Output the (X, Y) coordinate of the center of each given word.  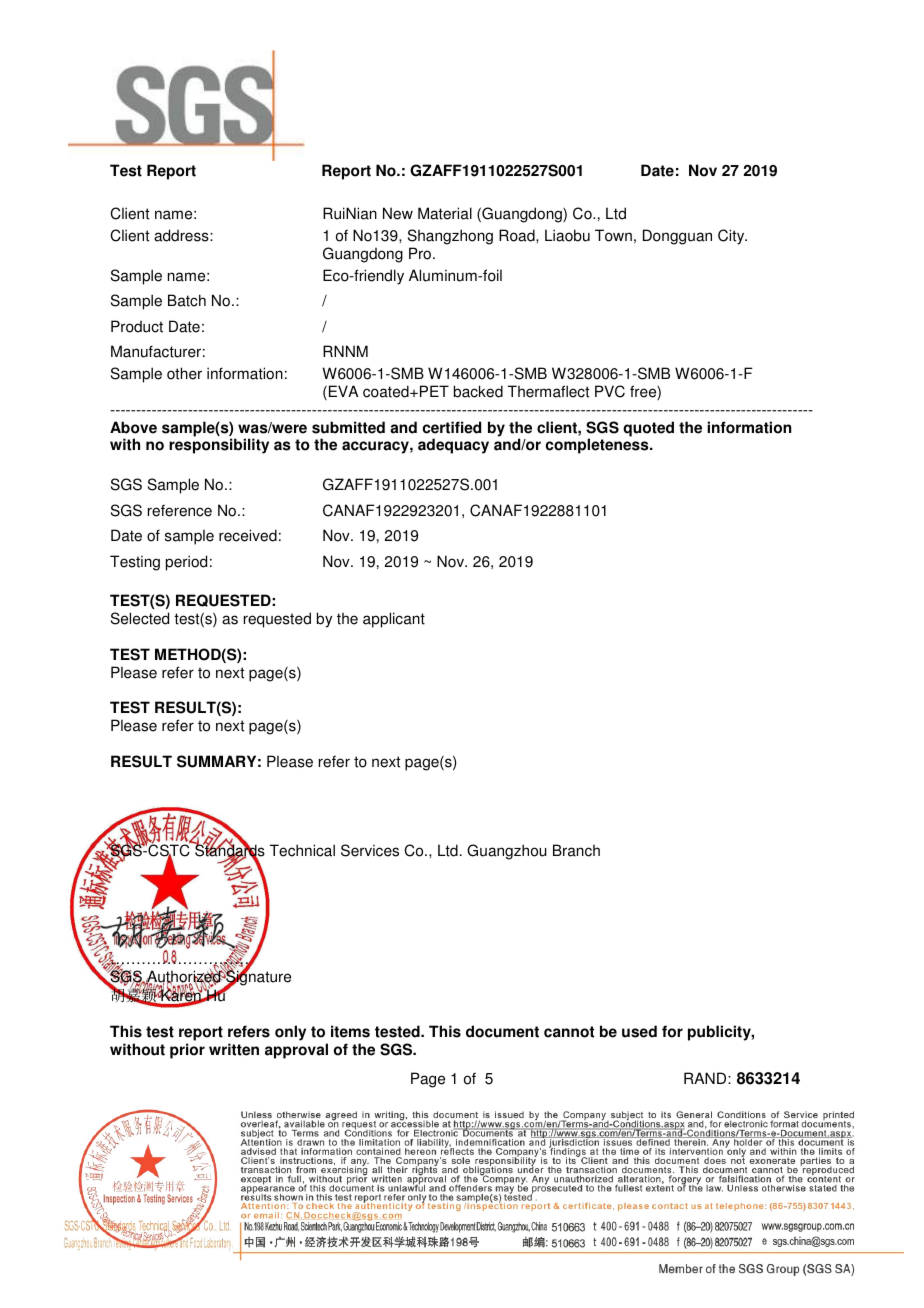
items (350, 1031)
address (182, 235)
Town (613, 235)
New (398, 213)
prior (187, 1051)
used (639, 1031)
